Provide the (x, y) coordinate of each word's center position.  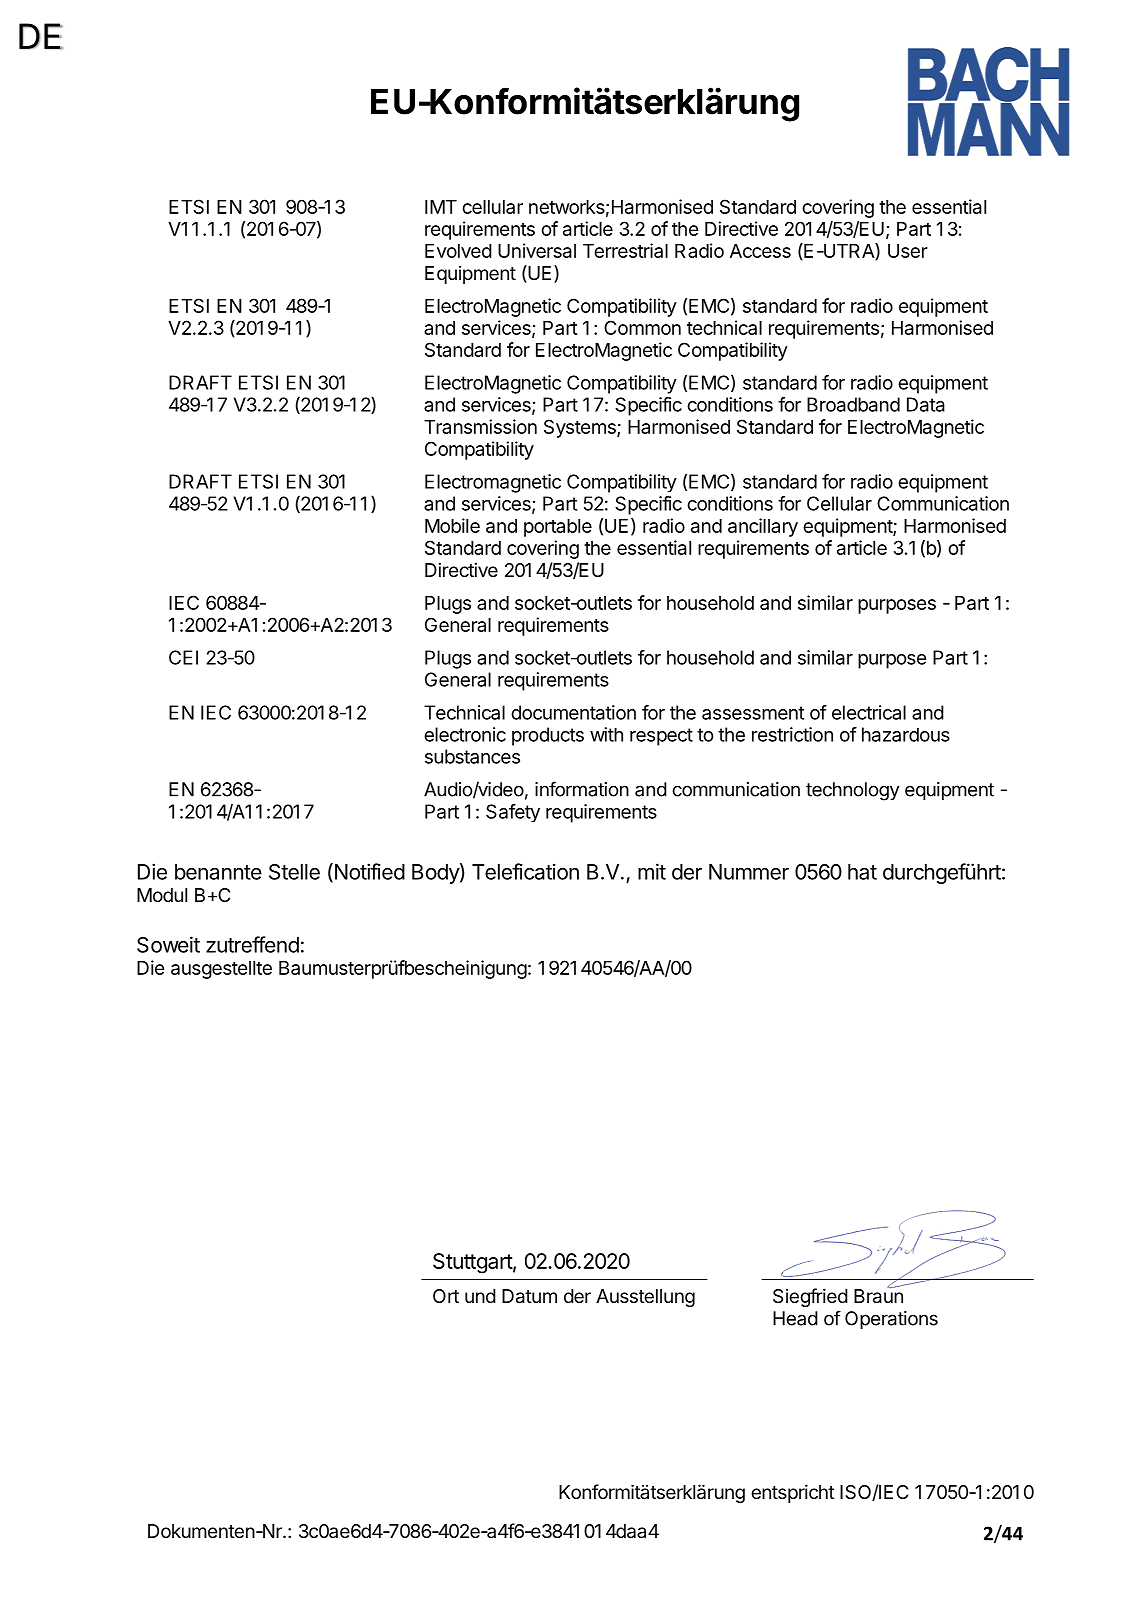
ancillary (763, 527)
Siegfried (810, 1297)
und (480, 1296)
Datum (529, 1296)
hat (862, 872)
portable (558, 528)
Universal (537, 250)
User (908, 251)
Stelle (294, 872)
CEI (183, 657)
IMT (441, 207)
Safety (513, 813)
